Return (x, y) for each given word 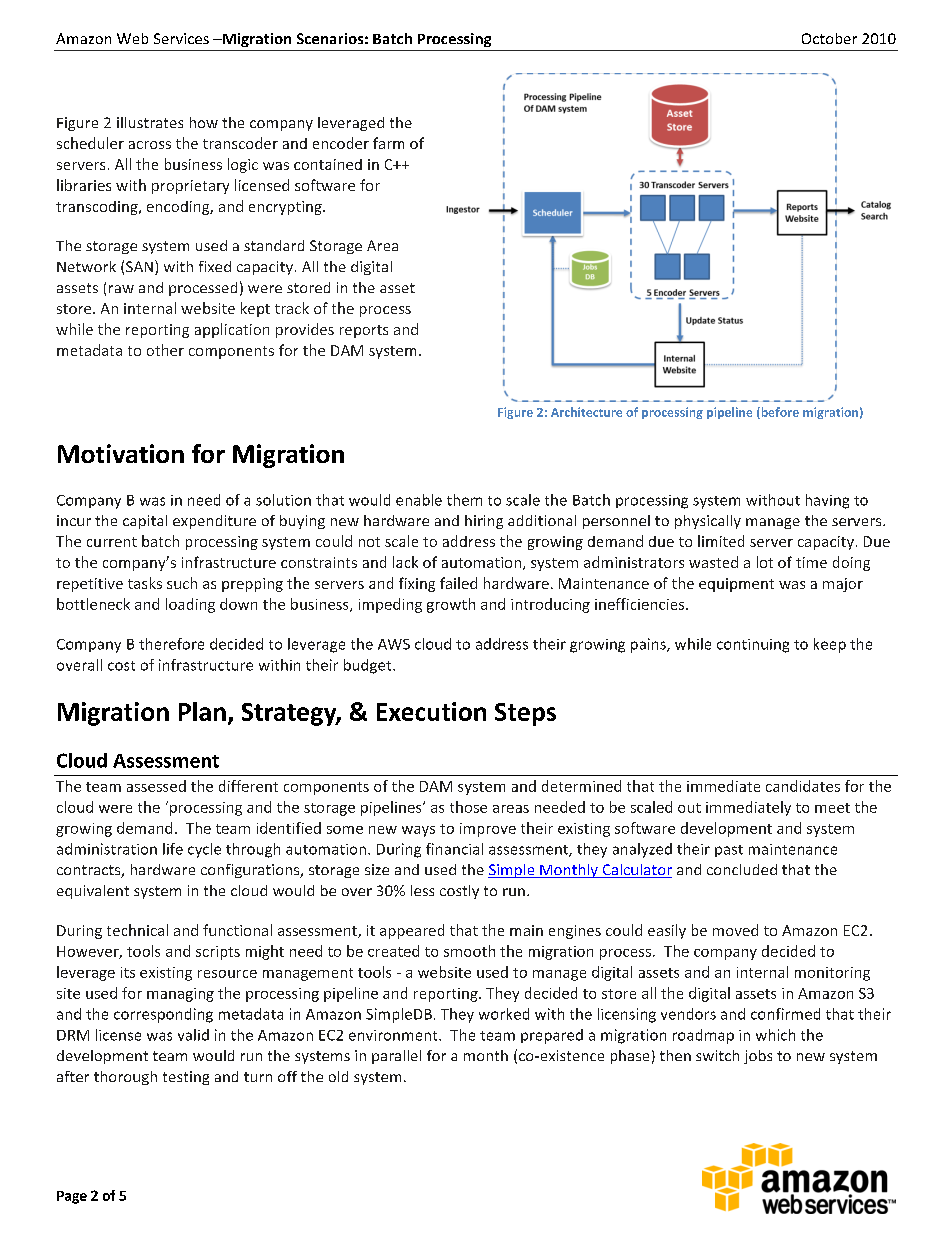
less (422, 890)
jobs (758, 1057)
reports (364, 331)
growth (451, 605)
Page (72, 1197)
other (165, 350)
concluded (742, 869)
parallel (396, 1057)
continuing (753, 646)
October (829, 38)
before (779, 413)
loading (190, 605)
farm (388, 143)
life (173, 849)
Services (181, 38)
